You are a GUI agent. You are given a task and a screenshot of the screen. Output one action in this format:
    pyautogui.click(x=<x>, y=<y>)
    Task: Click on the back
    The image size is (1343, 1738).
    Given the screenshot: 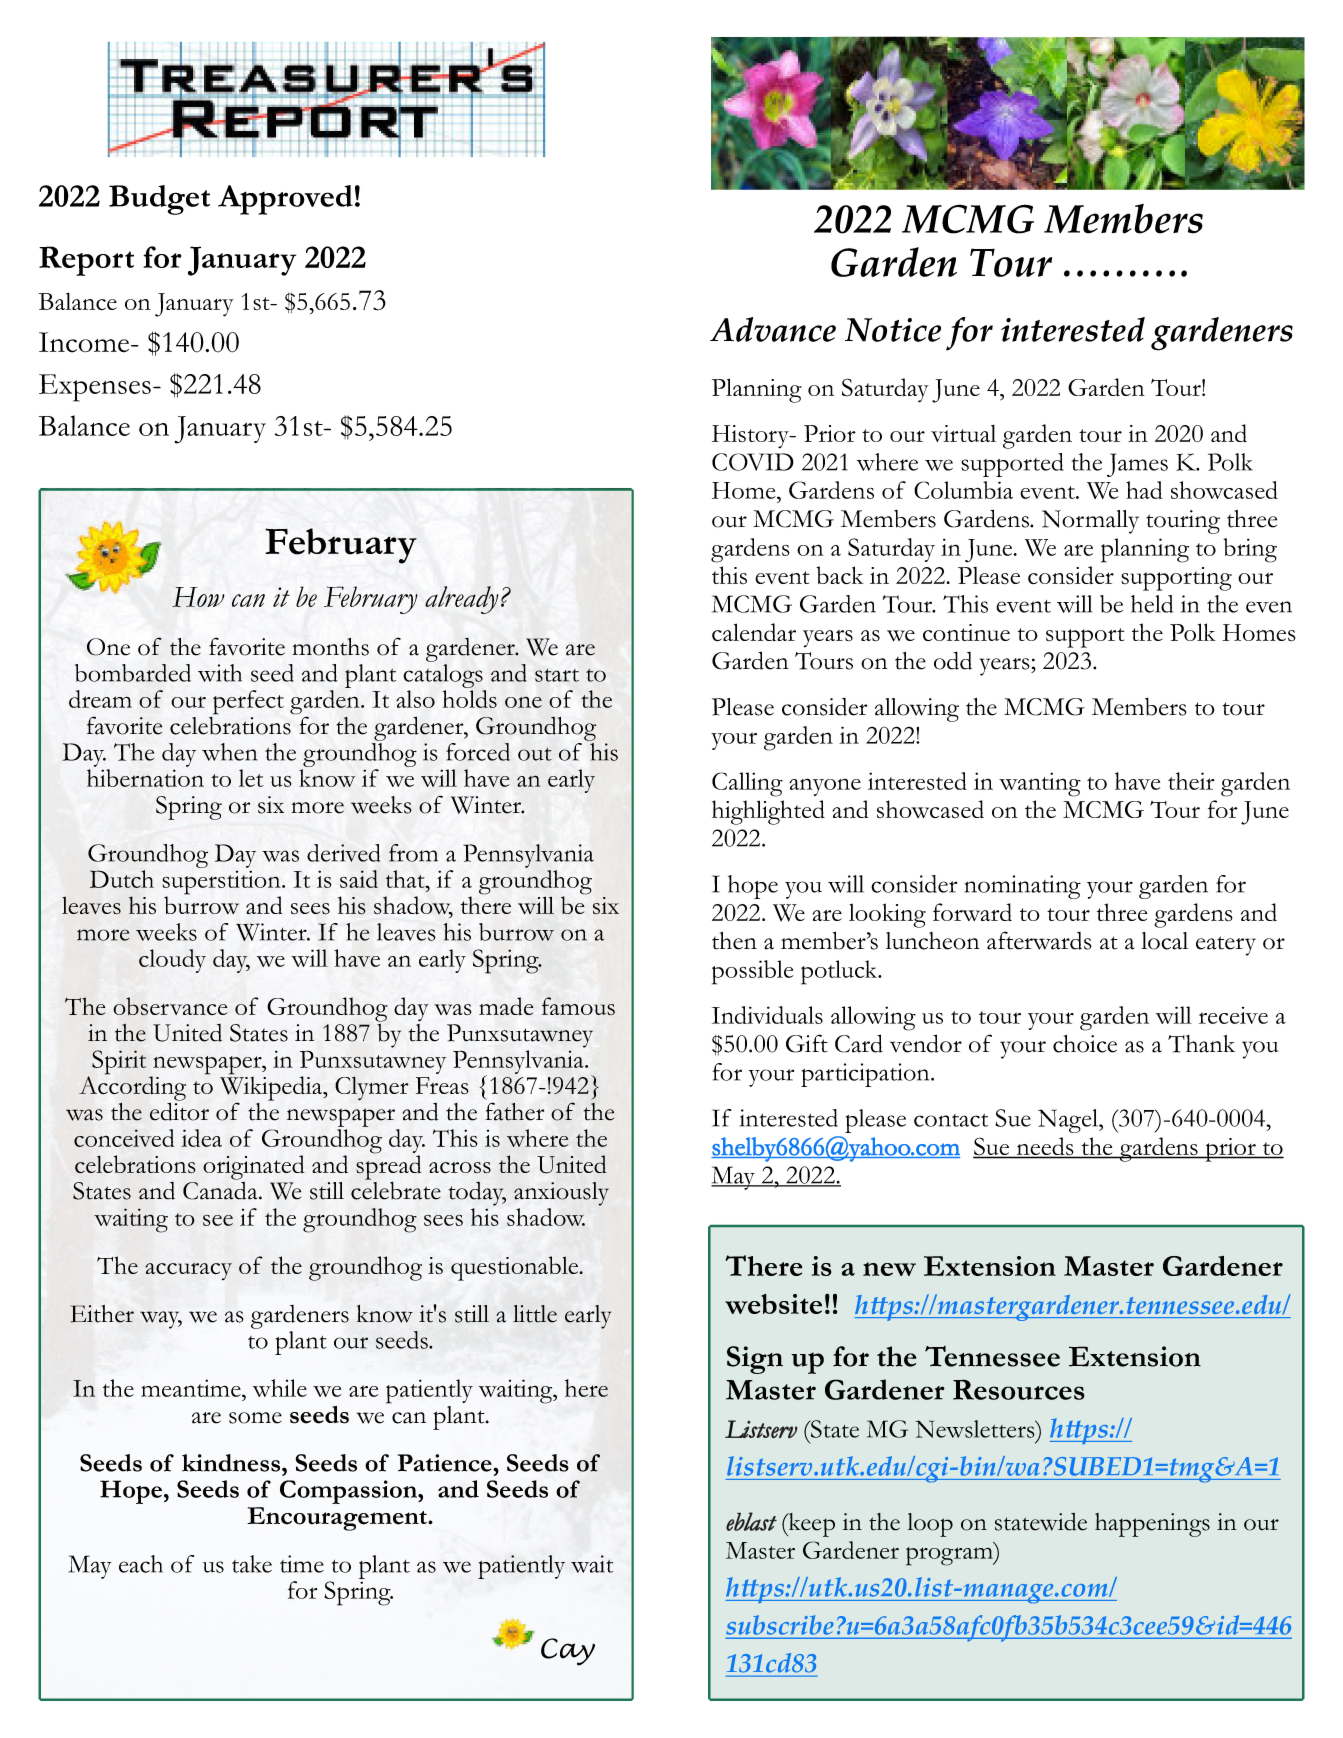 What is the action you would take?
    pyautogui.click(x=840, y=575)
